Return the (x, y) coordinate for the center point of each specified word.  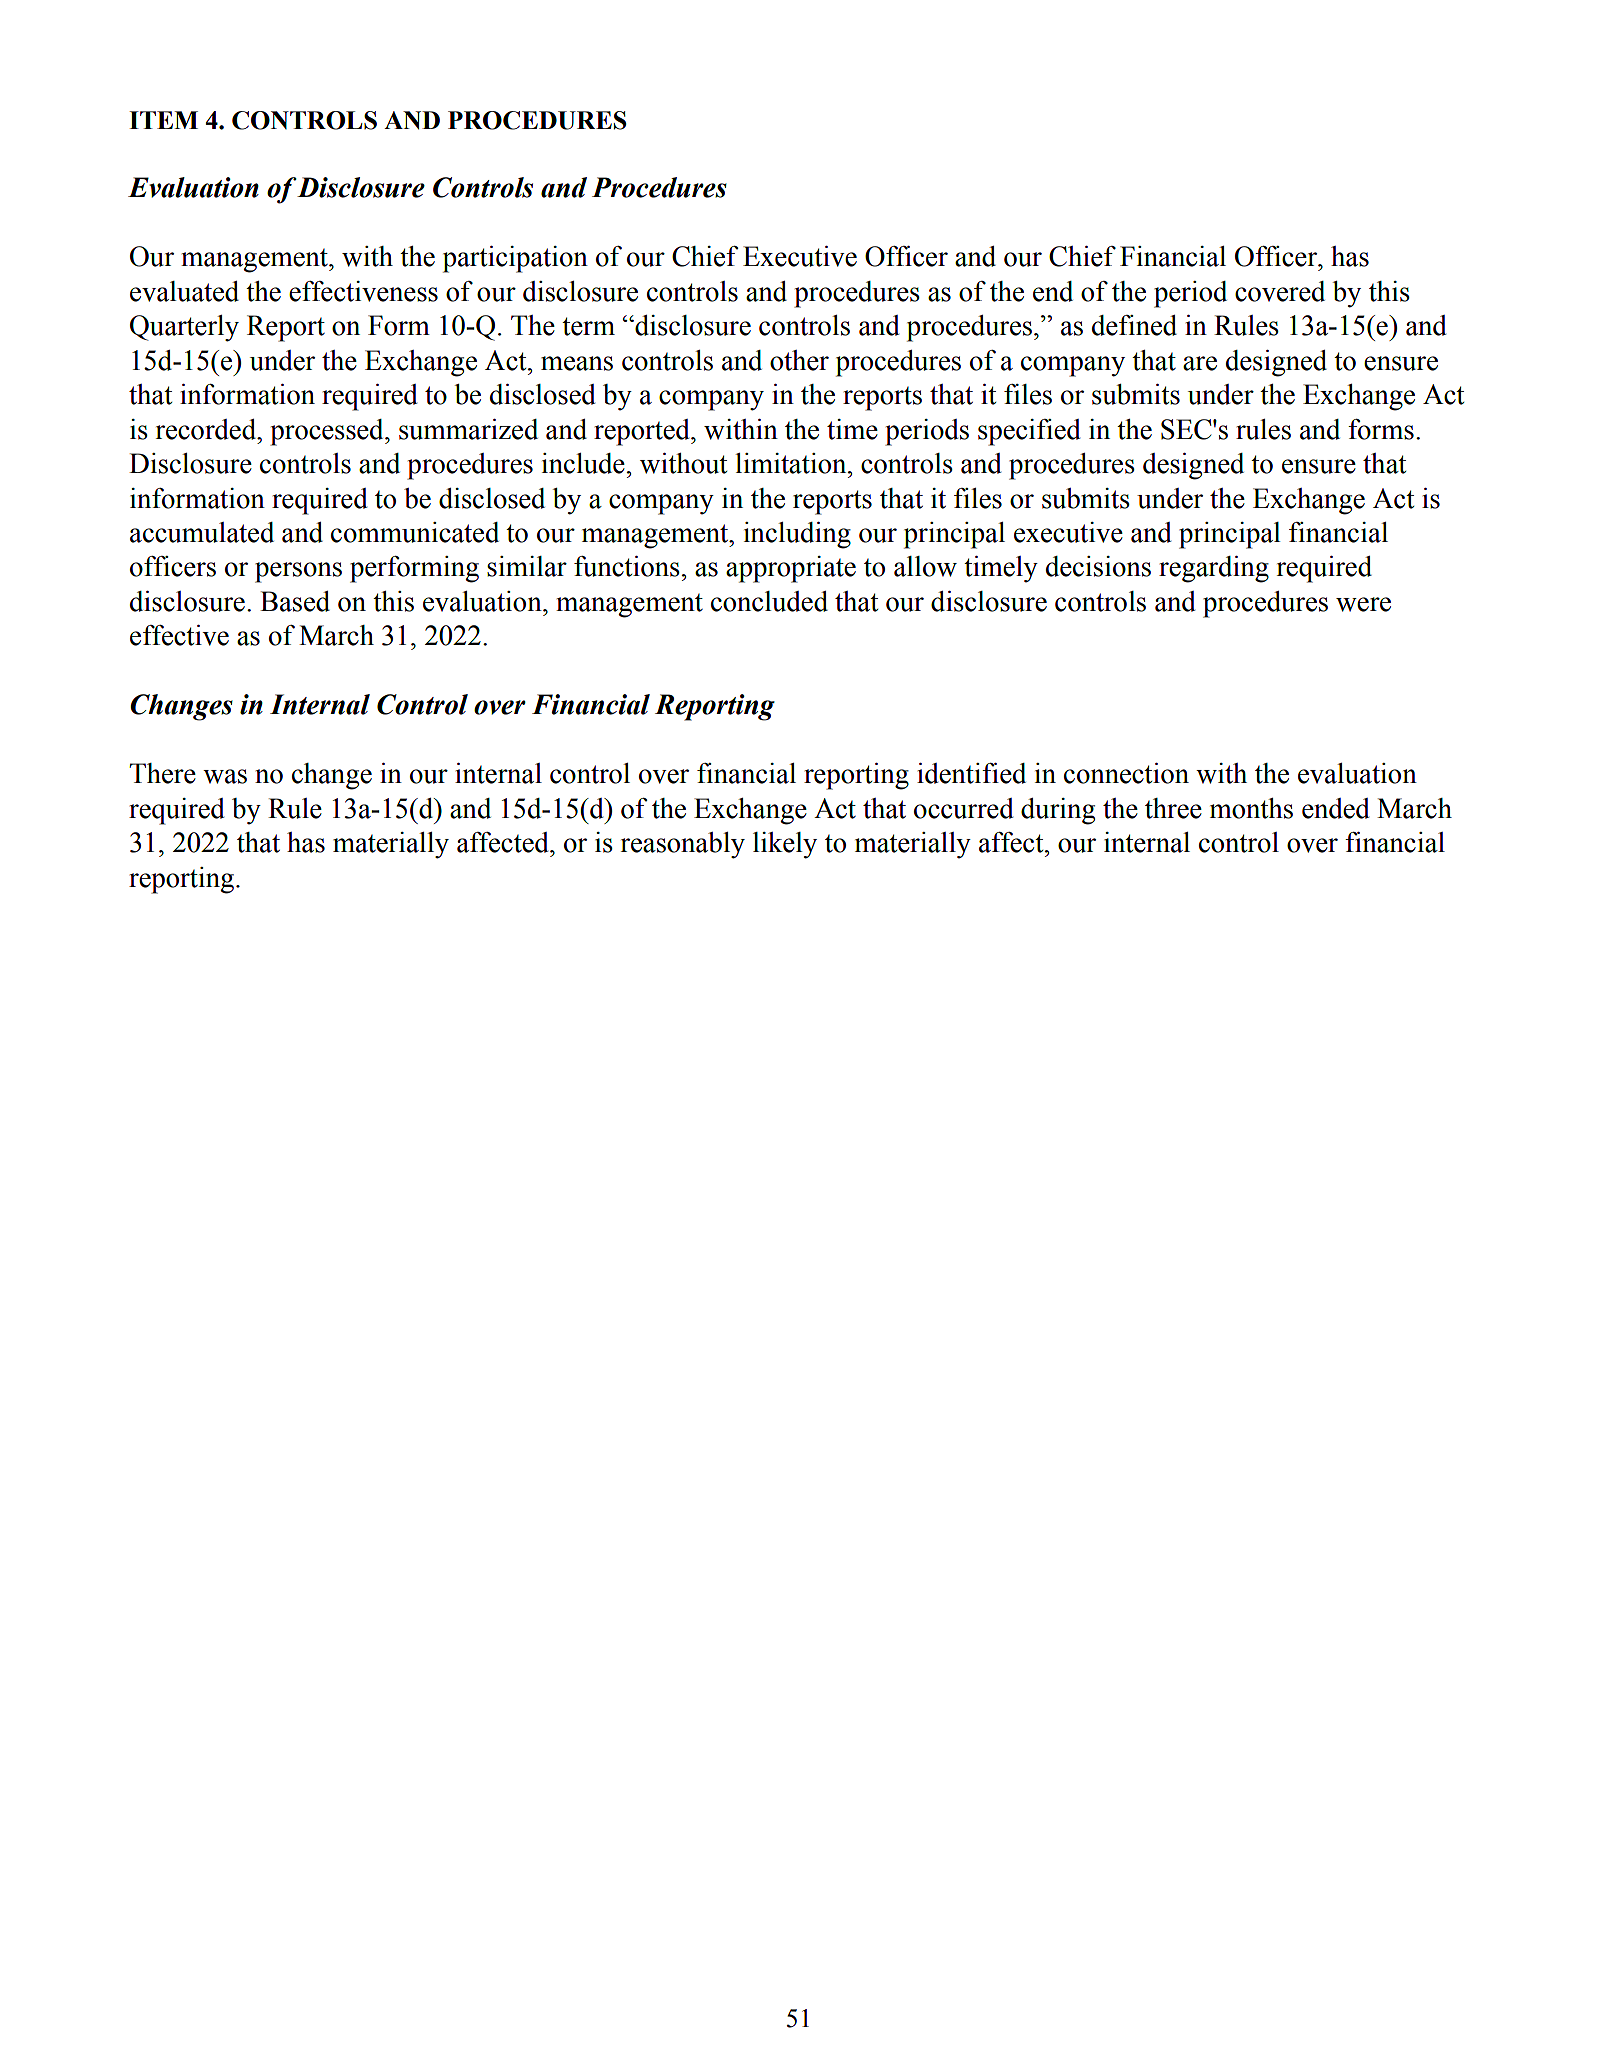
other (799, 360)
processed (328, 432)
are (1200, 363)
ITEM (163, 120)
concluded (769, 601)
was (225, 776)
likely (785, 845)
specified (1029, 432)
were (1363, 604)
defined (1134, 325)
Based (295, 601)
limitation (792, 463)
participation (515, 259)
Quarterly (184, 328)
